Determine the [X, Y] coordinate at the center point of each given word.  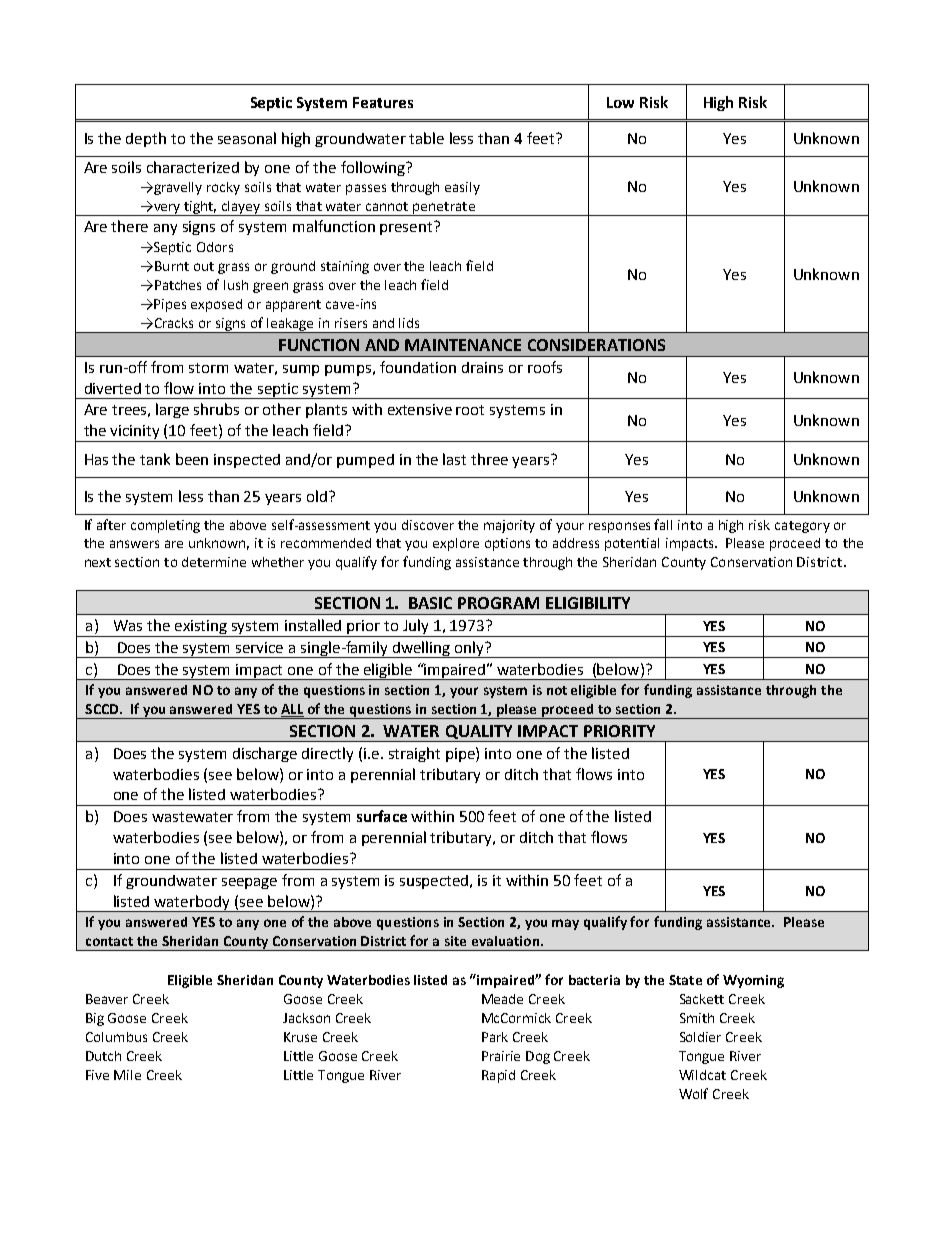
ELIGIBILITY [588, 603]
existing [201, 628]
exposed [216, 305]
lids [409, 323]
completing [165, 526]
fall [663, 524]
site [455, 941]
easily [462, 188]
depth [146, 139]
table [426, 138]
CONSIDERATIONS [596, 345]
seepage [249, 883]
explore [456, 544]
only [470, 649]
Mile [127, 1075]
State [685, 980]
